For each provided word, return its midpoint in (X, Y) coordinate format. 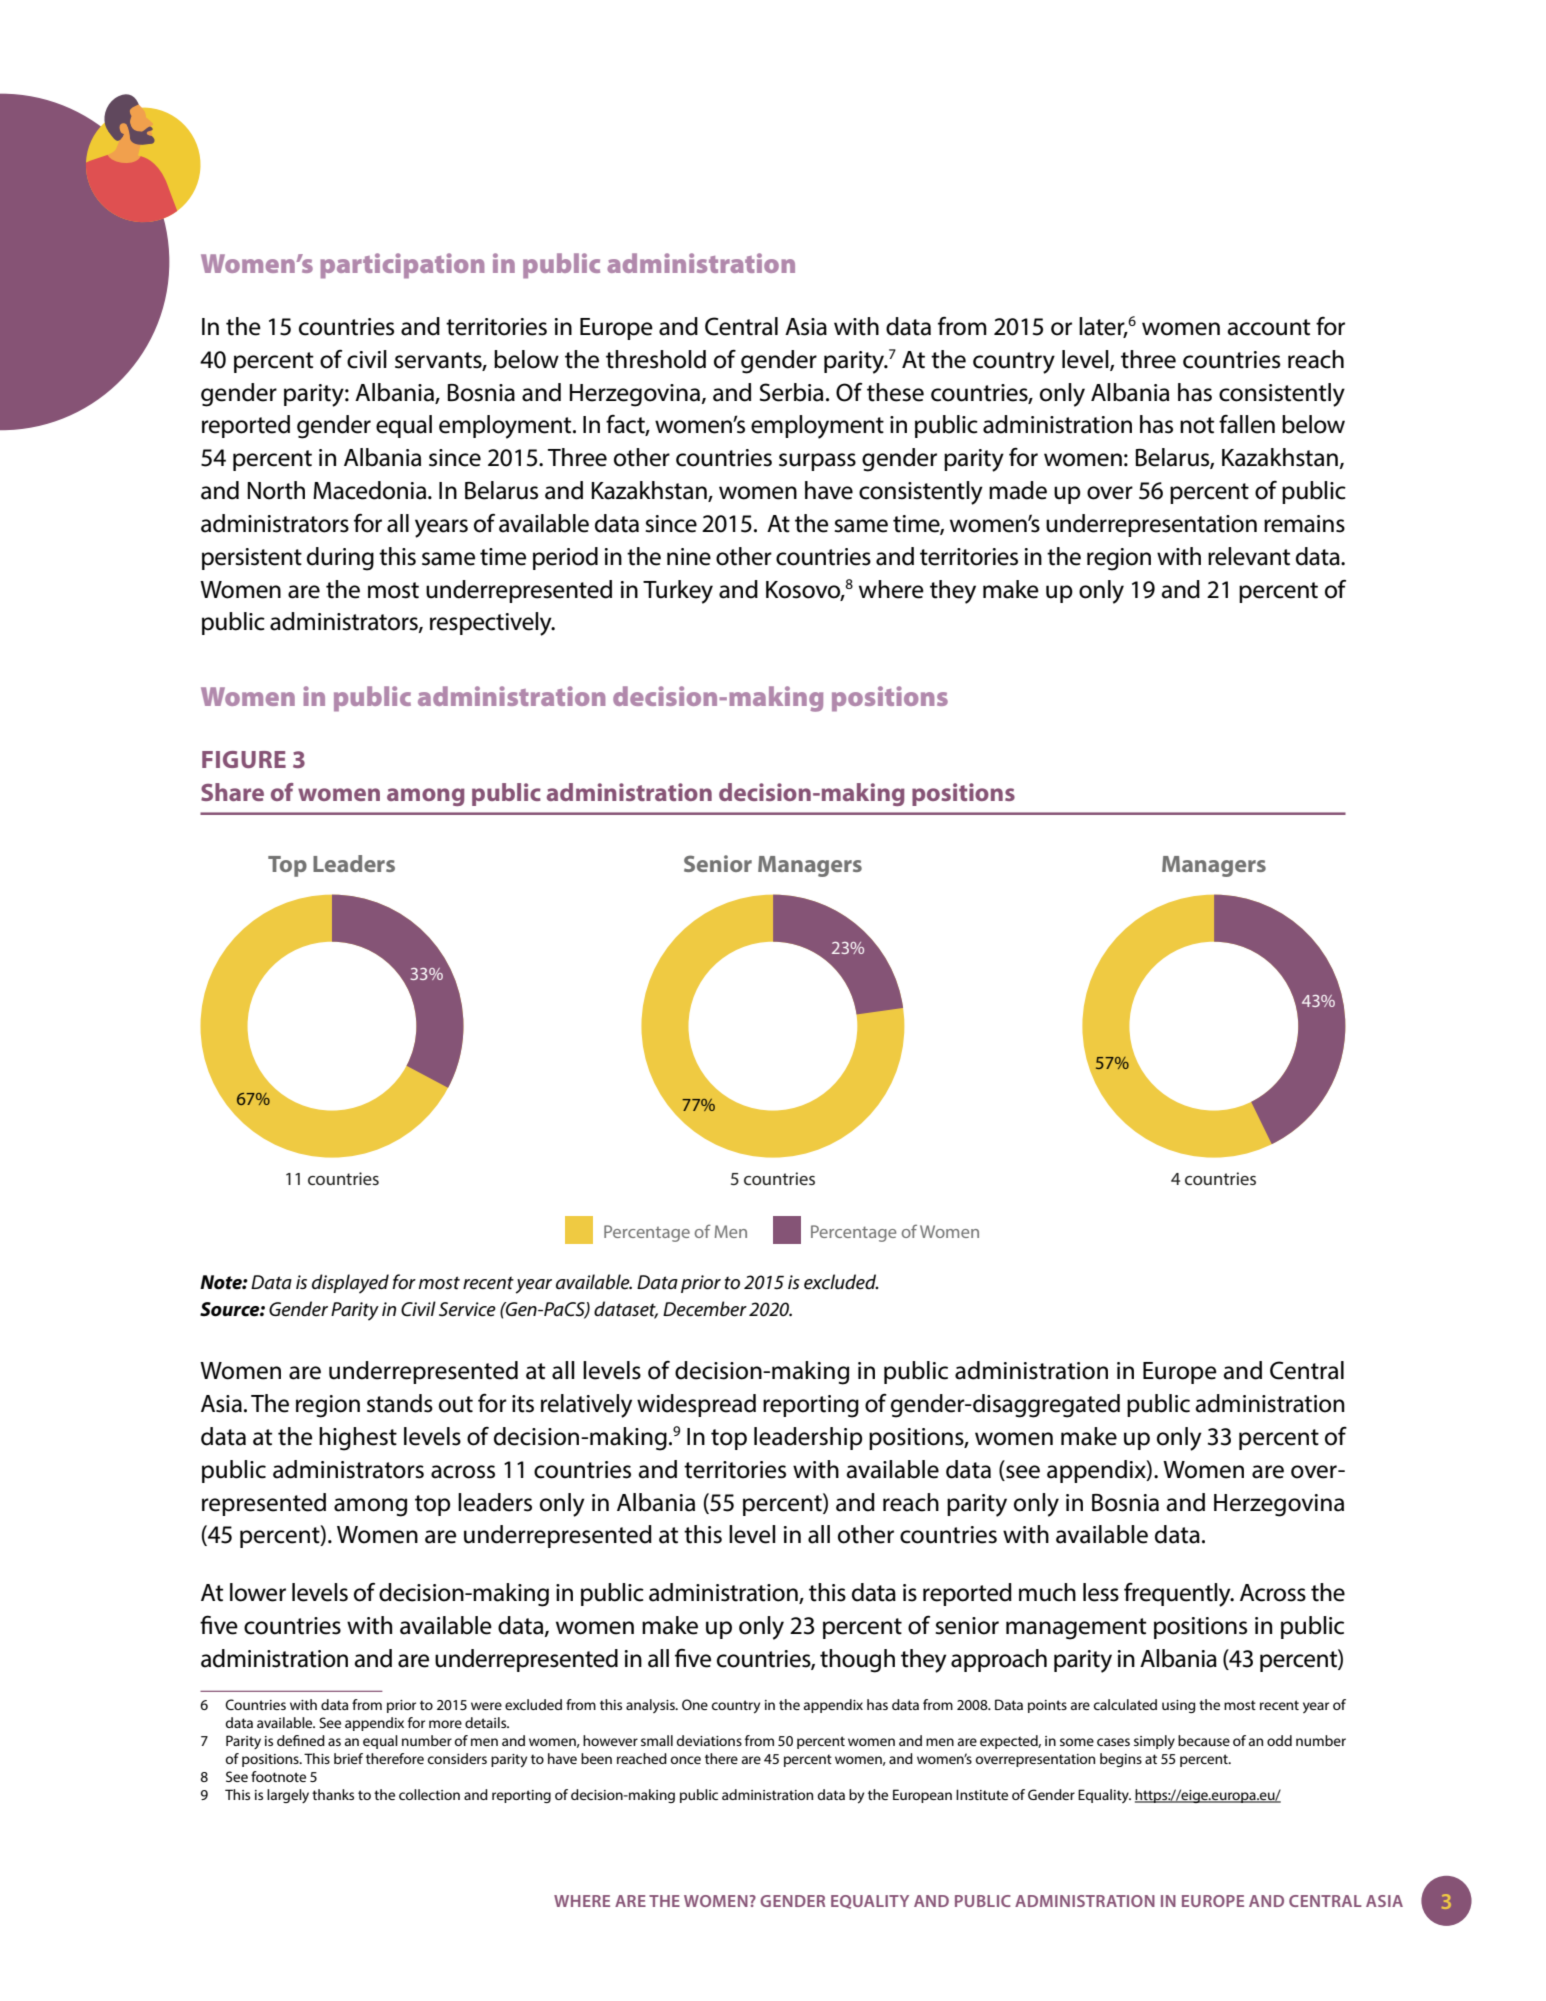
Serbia (791, 392)
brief (348, 1758)
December (705, 1309)
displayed (350, 1284)
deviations (709, 1740)
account (1269, 327)
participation (402, 266)
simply (1154, 1742)
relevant (1249, 556)
